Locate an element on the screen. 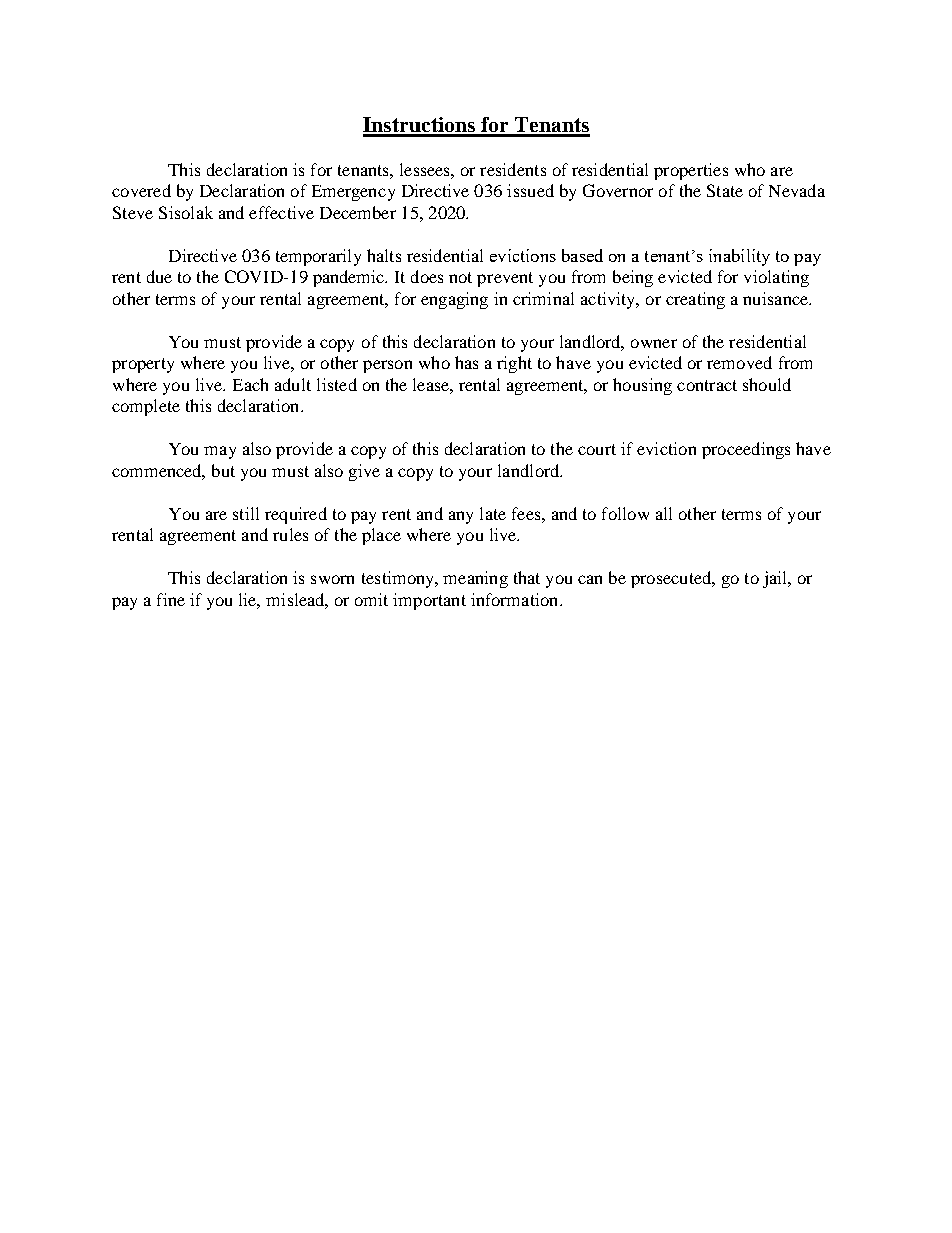 The image size is (952, 1233). meaning is located at coordinates (475, 579).
